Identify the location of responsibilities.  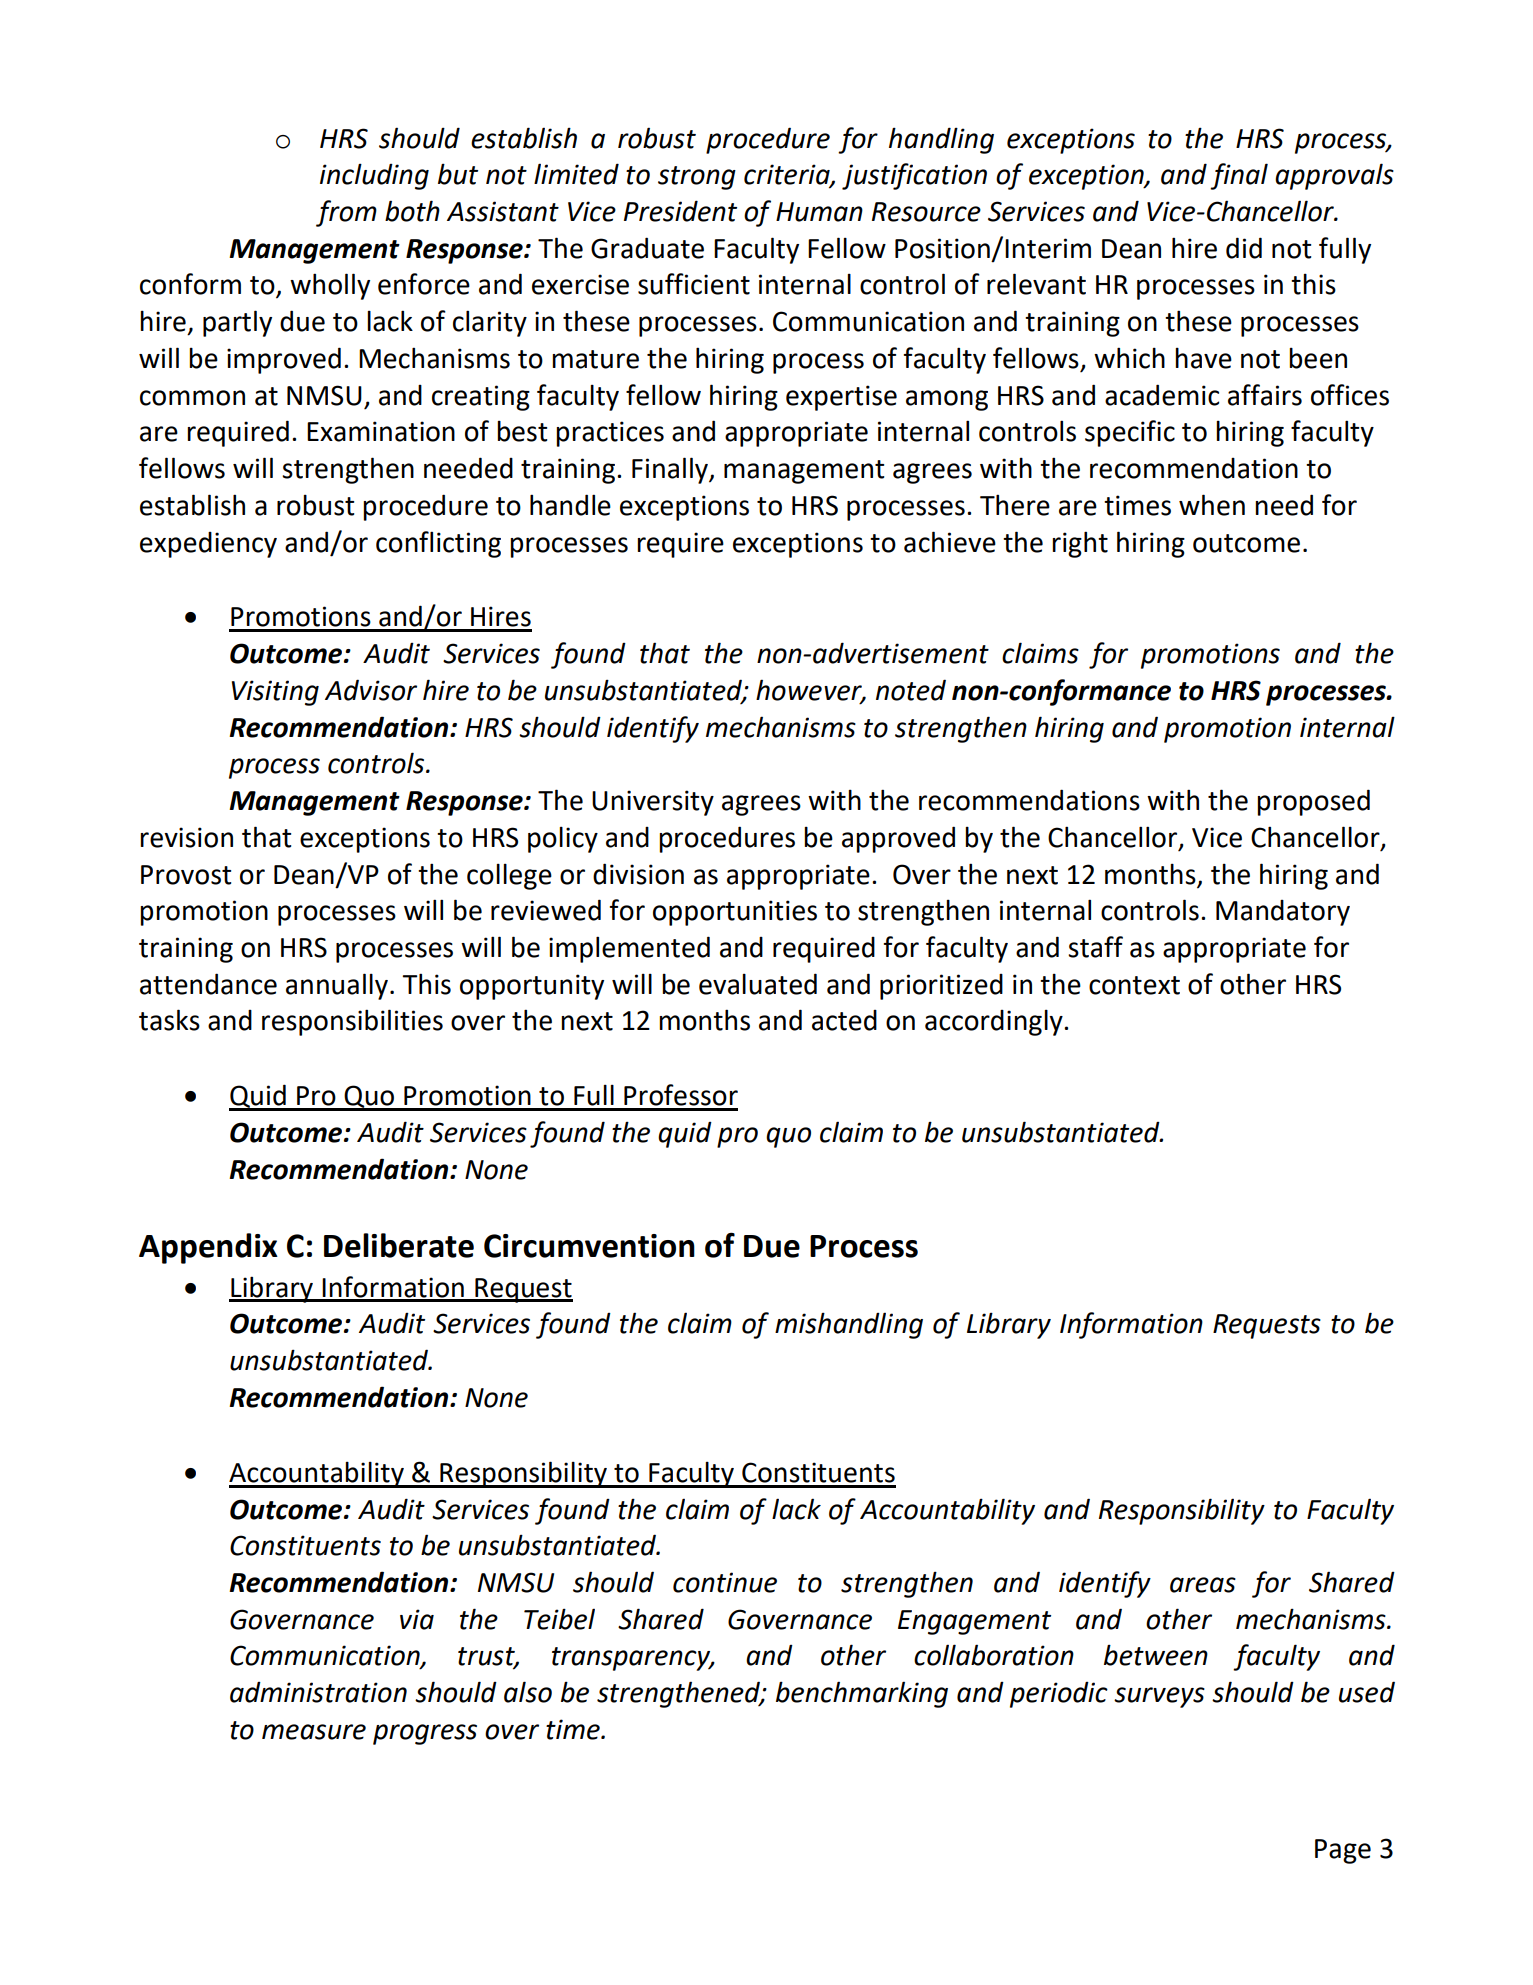
(352, 1022).
